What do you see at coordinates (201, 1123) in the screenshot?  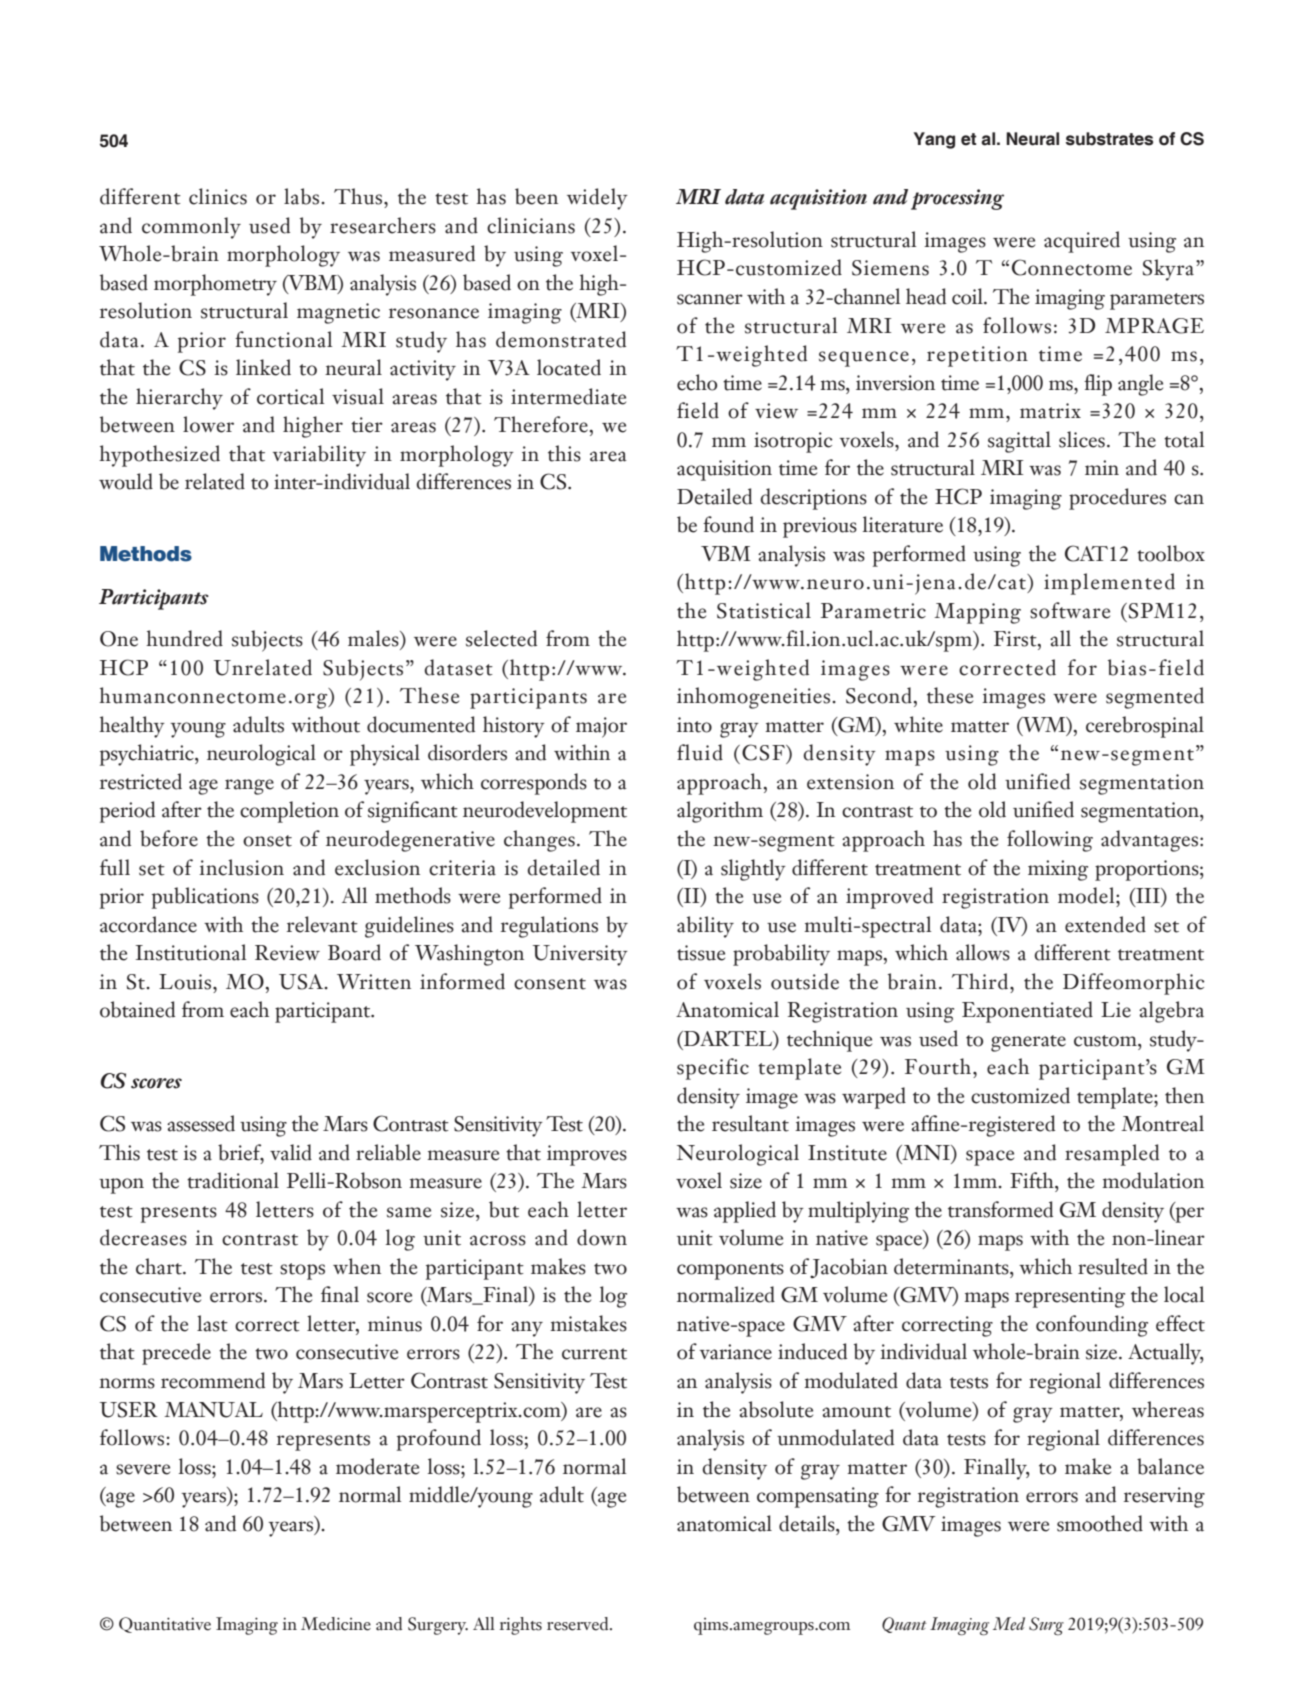 I see `assessed` at bounding box center [201, 1123].
